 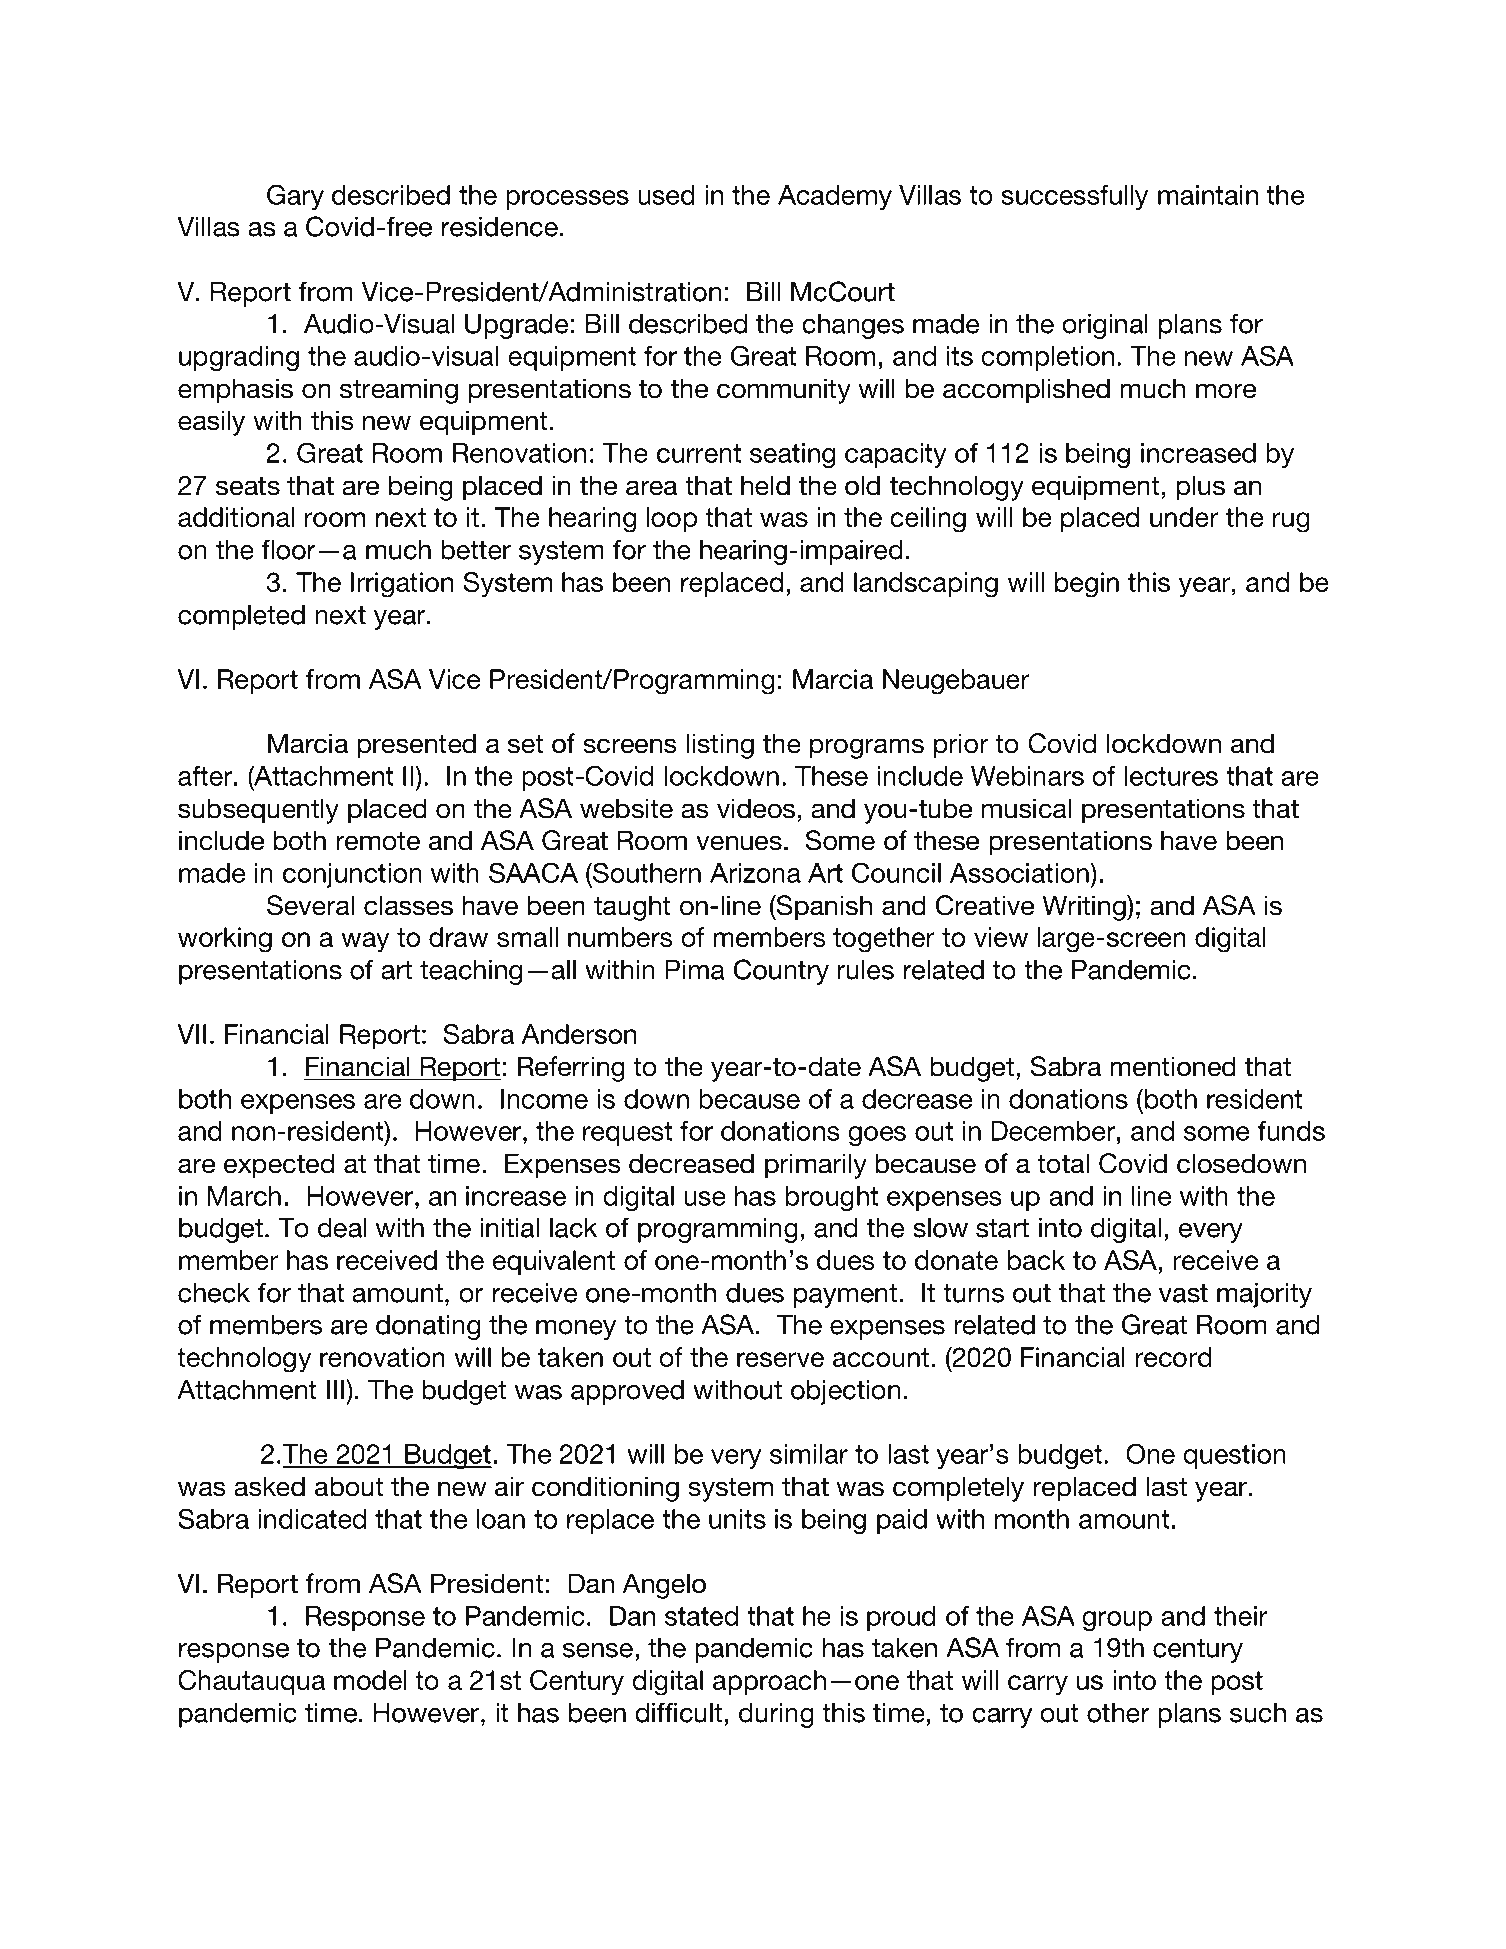 I want to click on used, so click(x=666, y=195).
